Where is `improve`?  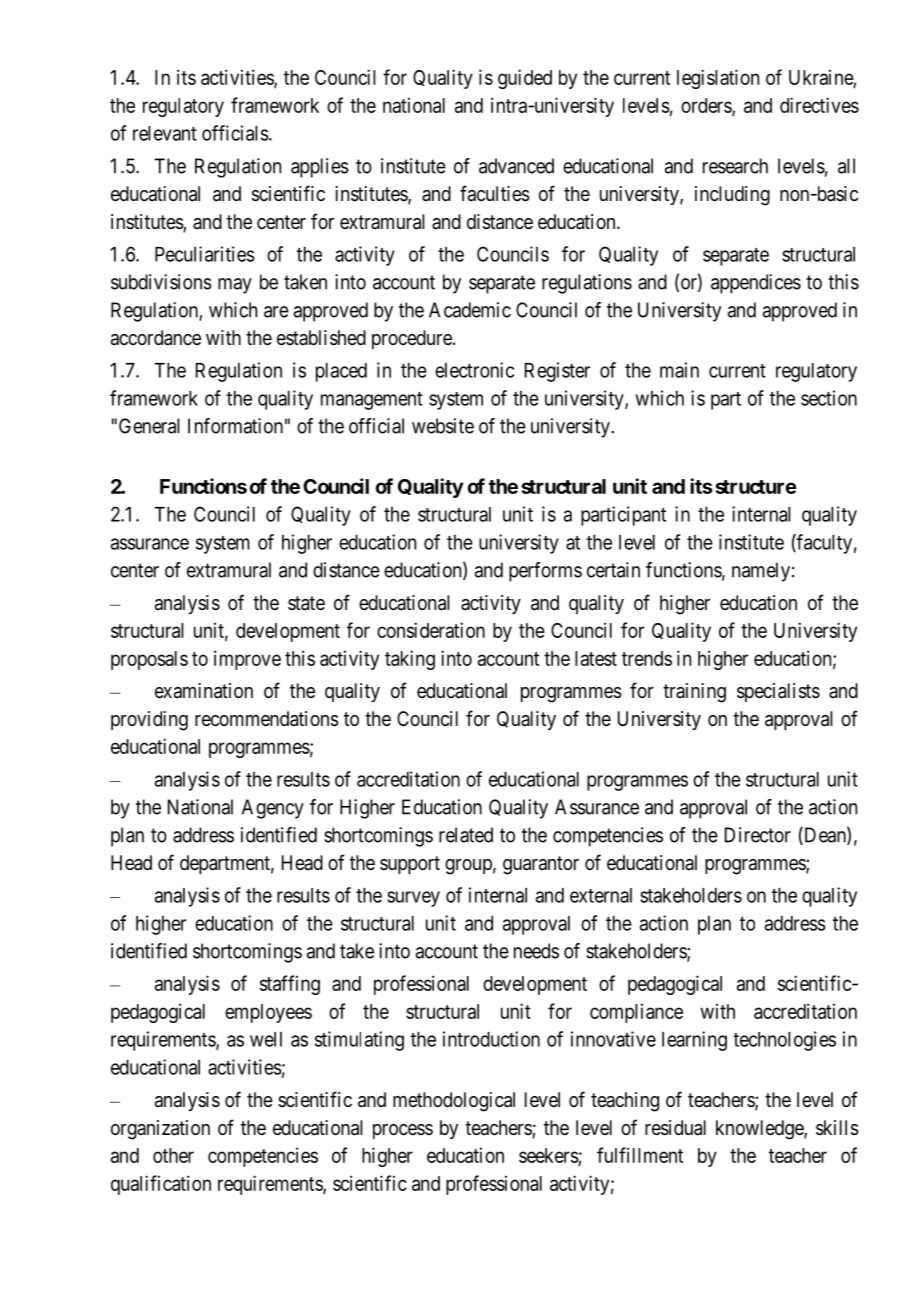 improve is located at coordinates (247, 660).
